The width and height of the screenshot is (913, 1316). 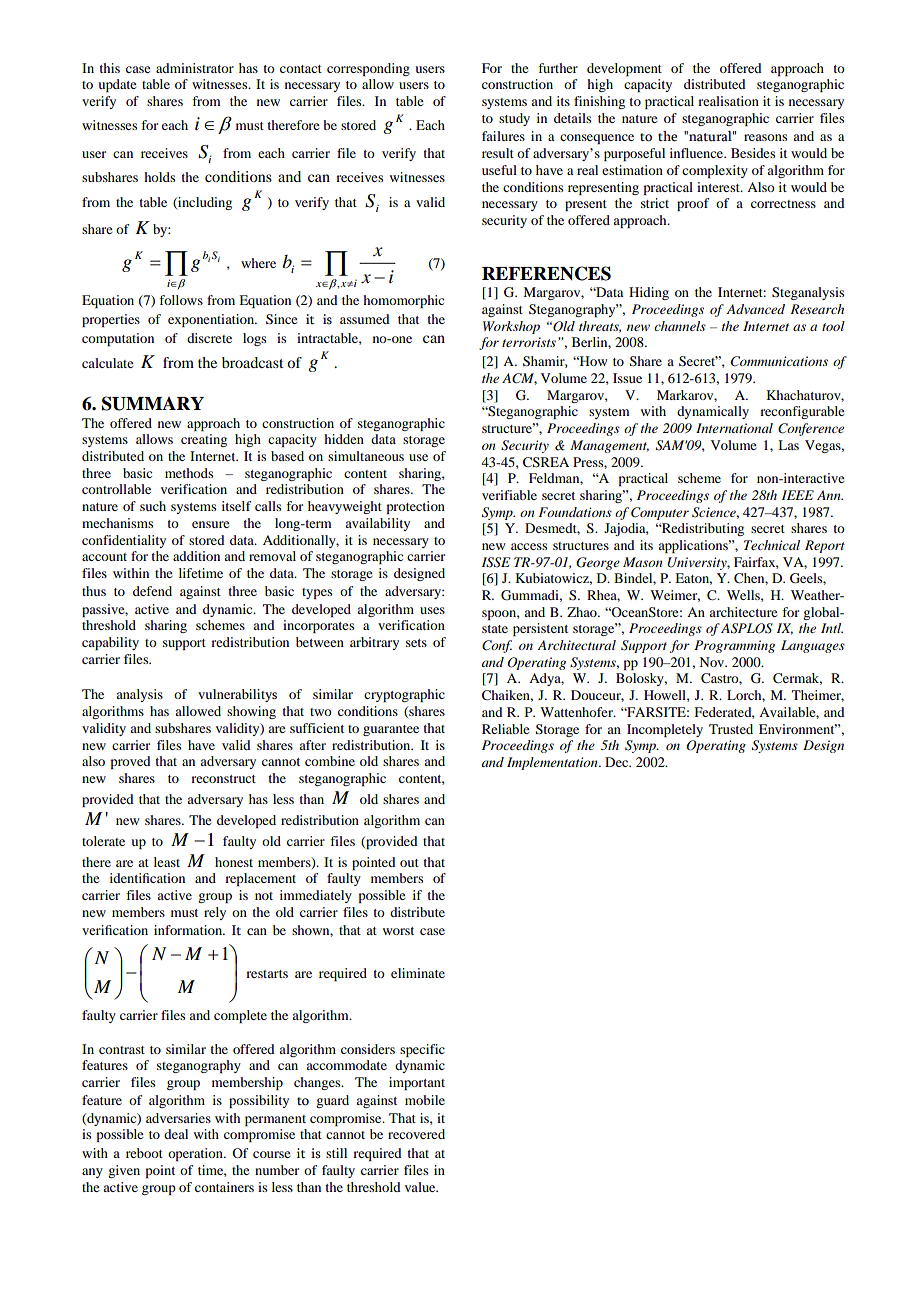 I want to click on study, so click(x=514, y=119).
